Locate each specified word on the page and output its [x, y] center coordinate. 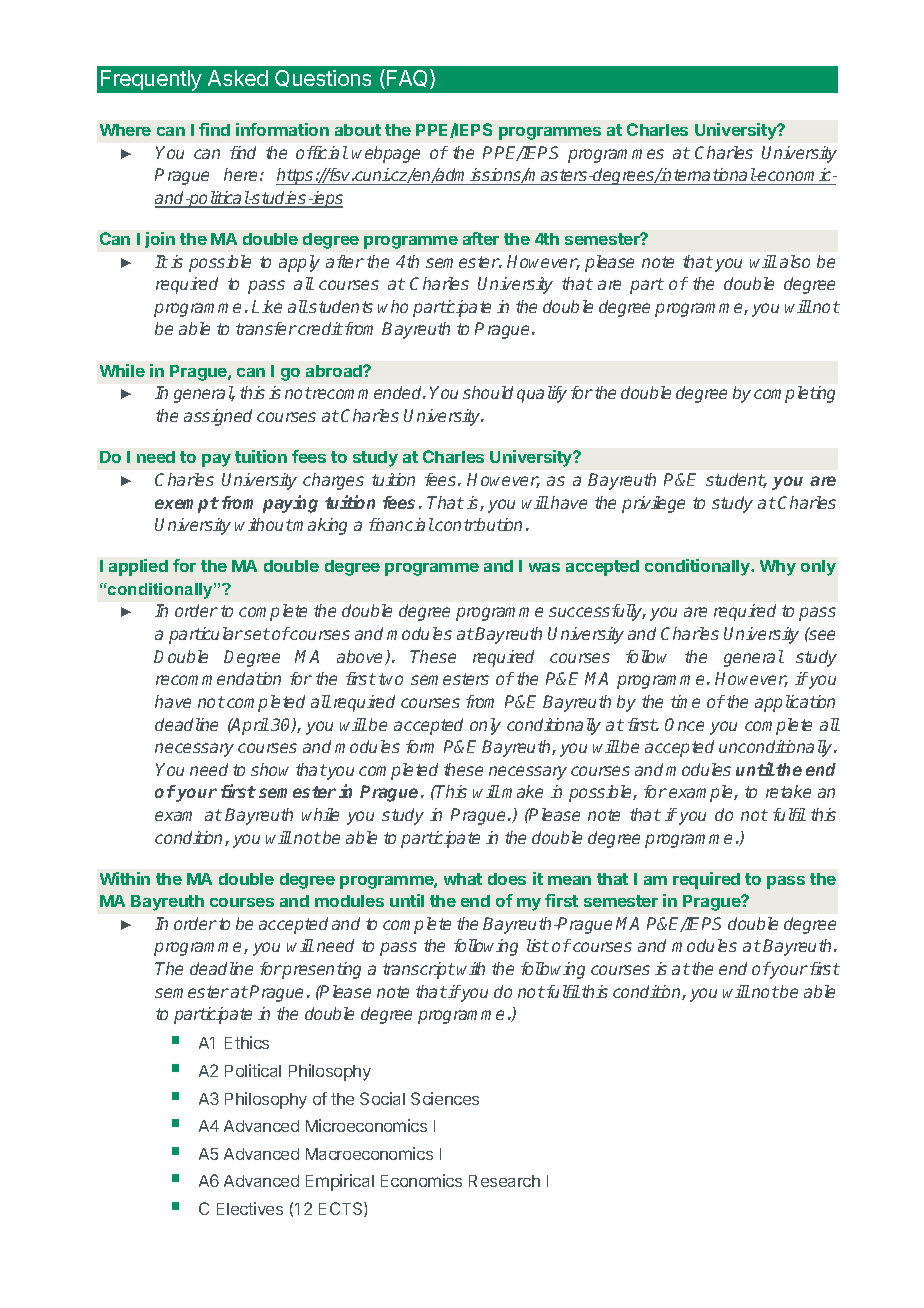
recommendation [218, 678]
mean [569, 880]
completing [794, 394]
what [463, 879]
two [391, 679]
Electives [250, 1208]
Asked [238, 78]
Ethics [247, 1042]
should [488, 392]
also [795, 261]
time [685, 701]
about [358, 130]
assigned [218, 417]
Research [504, 1181]
